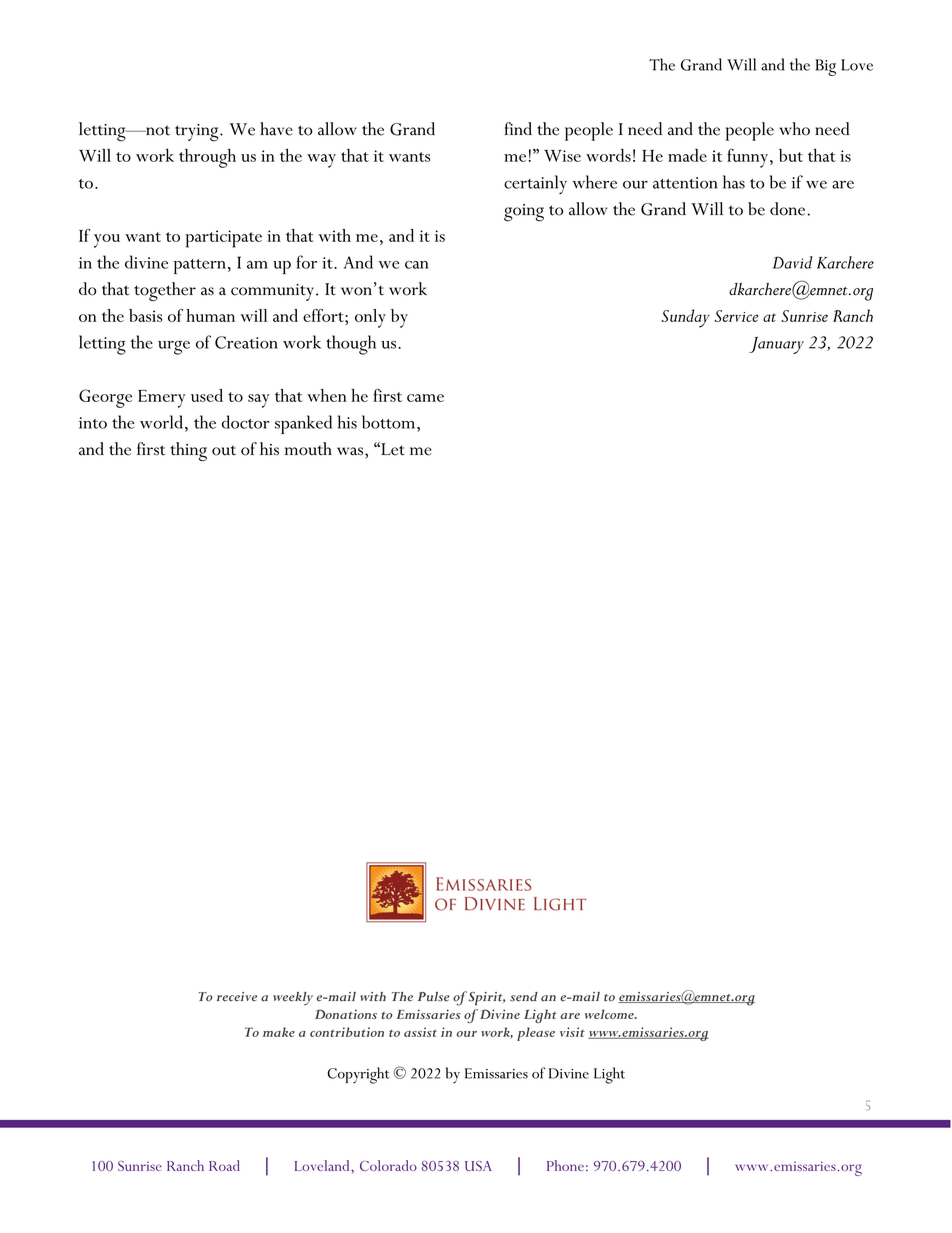 Image resolution: width=952 pixels, height=1233 pixels. I want to click on USA, so click(478, 1166).
